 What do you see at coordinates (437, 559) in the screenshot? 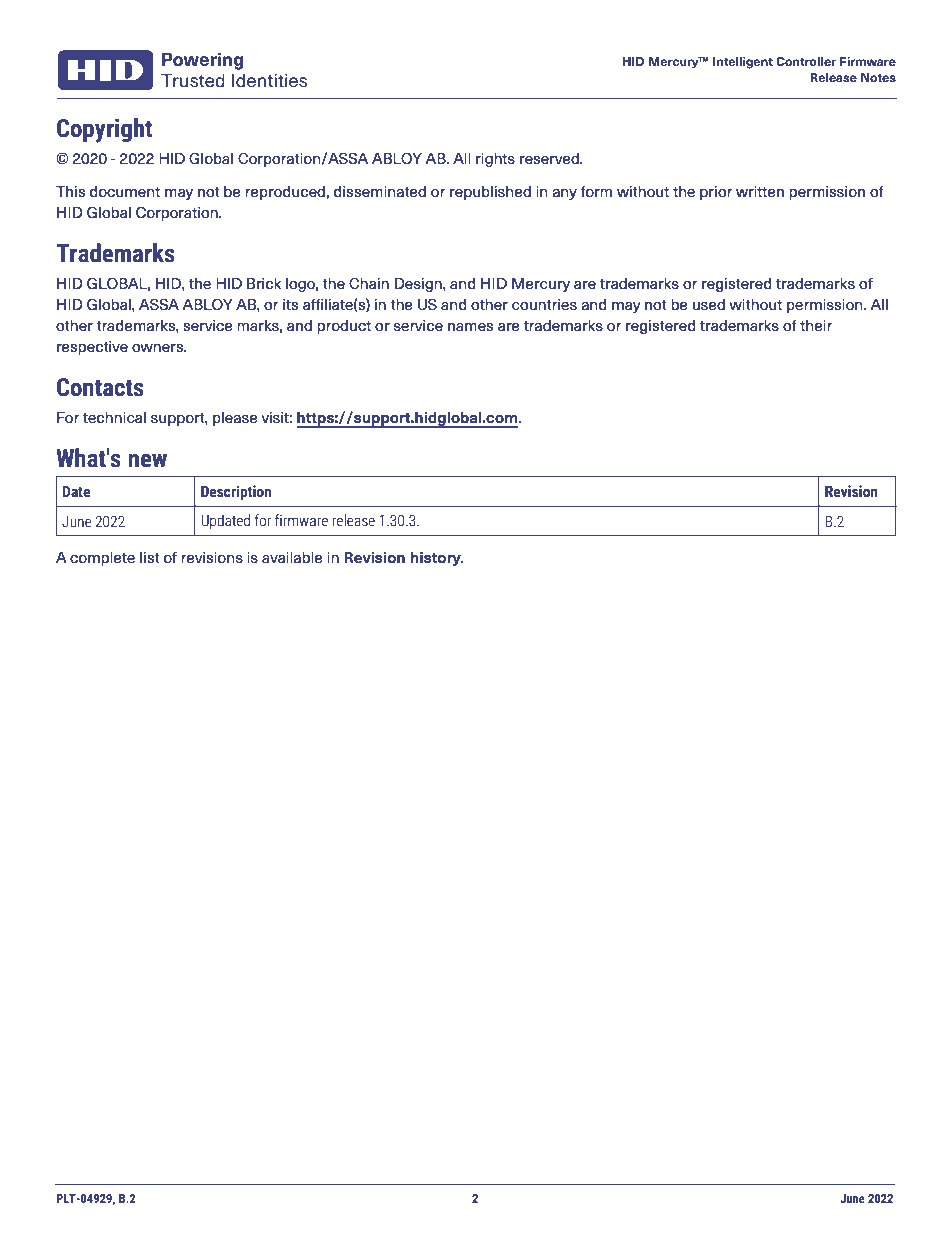
I see `history` at bounding box center [437, 559].
